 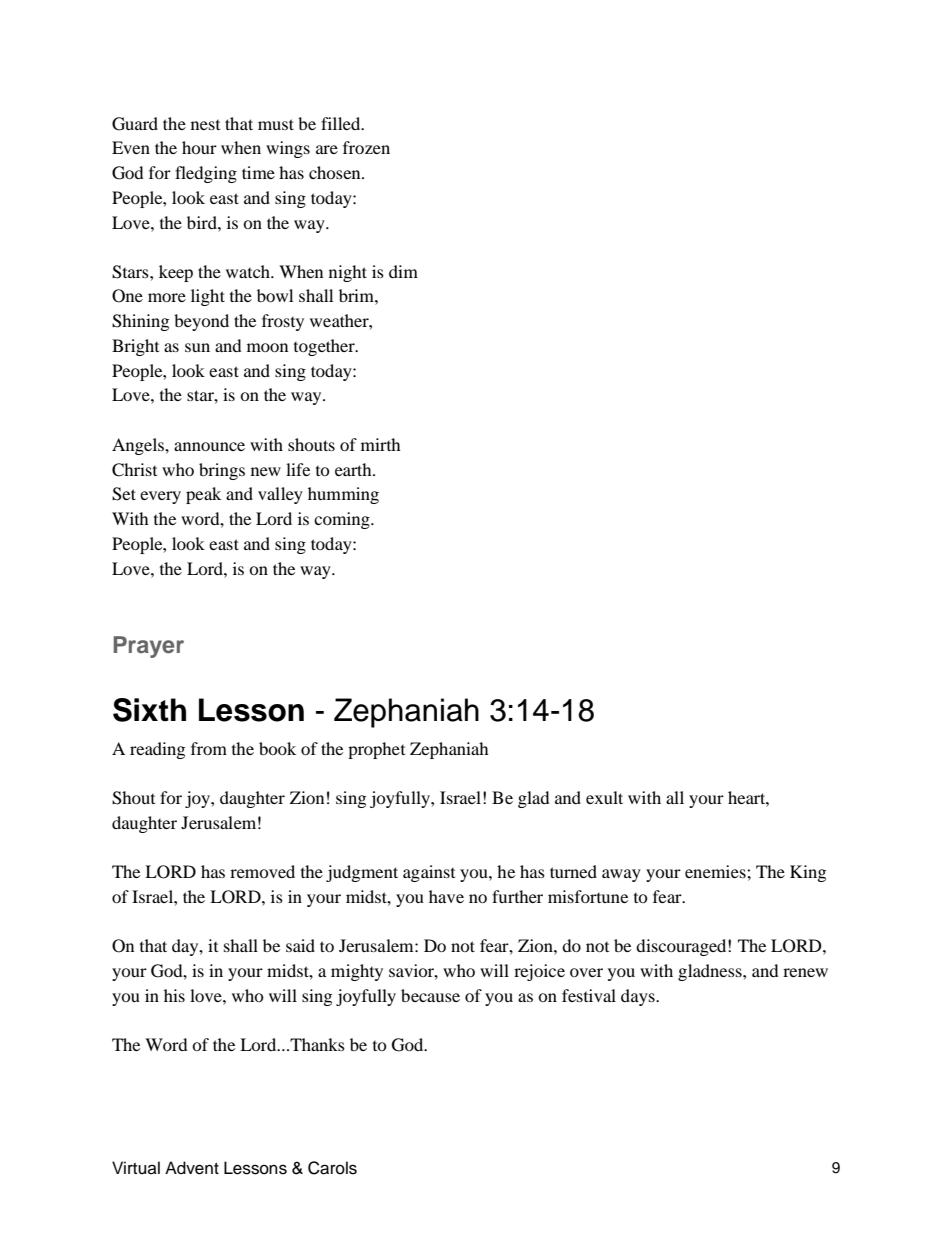 I want to click on days, so click(x=639, y=997).
